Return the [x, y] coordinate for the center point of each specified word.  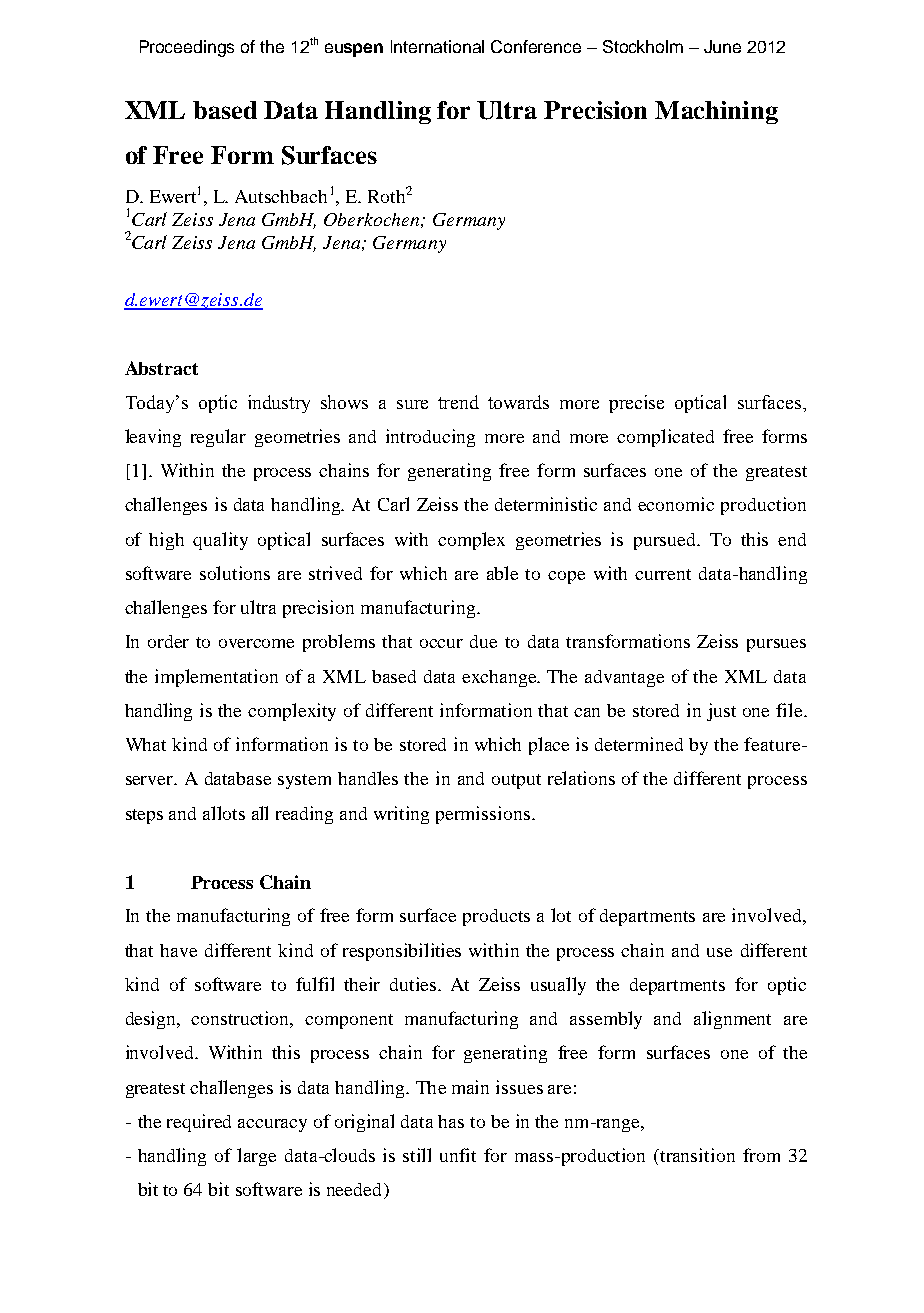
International [437, 46]
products [496, 917]
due [483, 641]
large [256, 1157]
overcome [256, 643]
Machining [716, 112]
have [178, 950]
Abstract [161, 368]
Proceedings [187, 48]
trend [458, 402]
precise [636, 404]
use [719, 952]
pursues [776, 645]
